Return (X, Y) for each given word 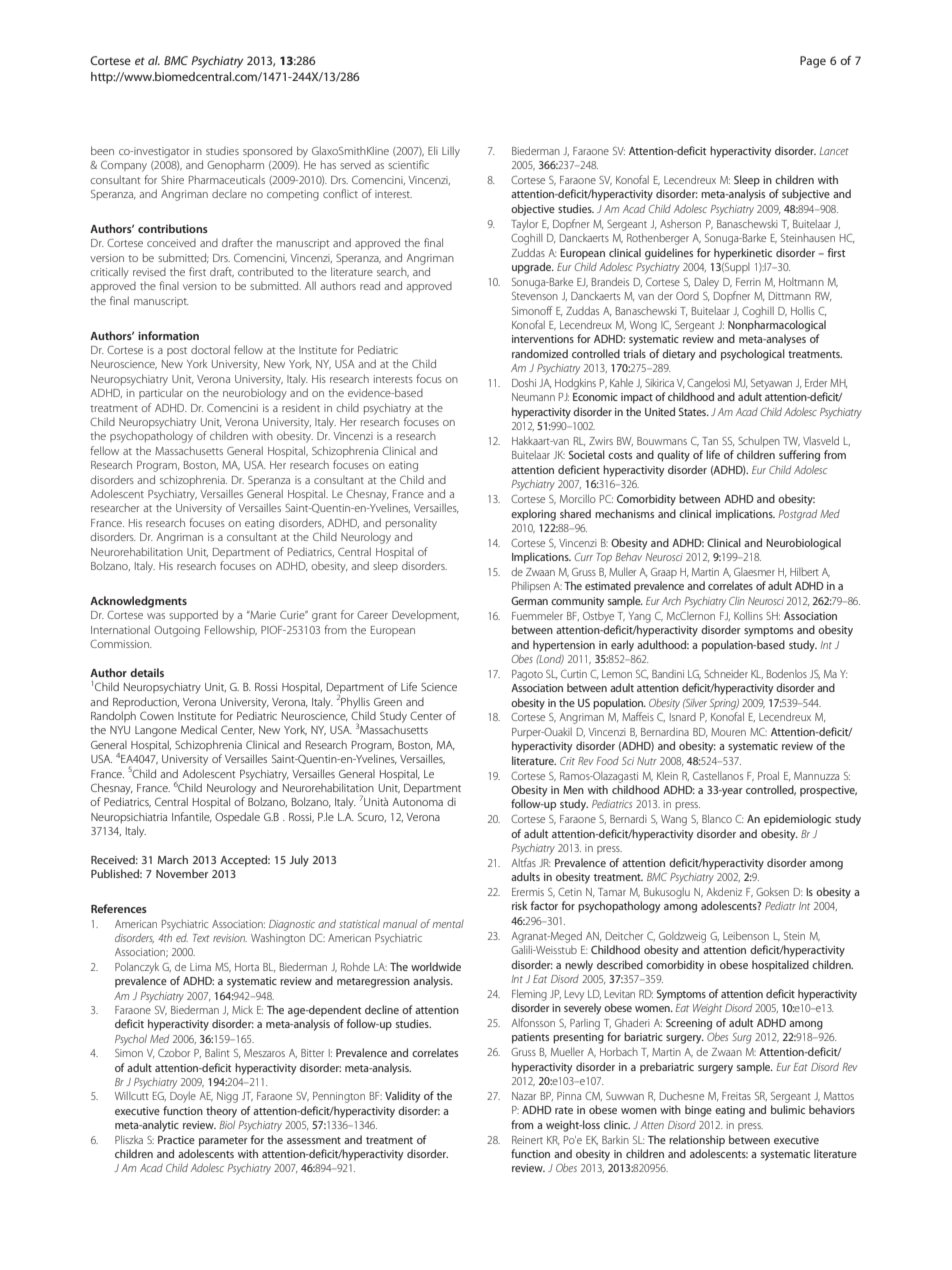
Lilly (451, 152)
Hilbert (804, 571)
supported (193, 615)
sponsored (267, 151)
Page (813, 62)
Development (425, 615)
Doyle (183, 1097)
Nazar (524, 1096)
